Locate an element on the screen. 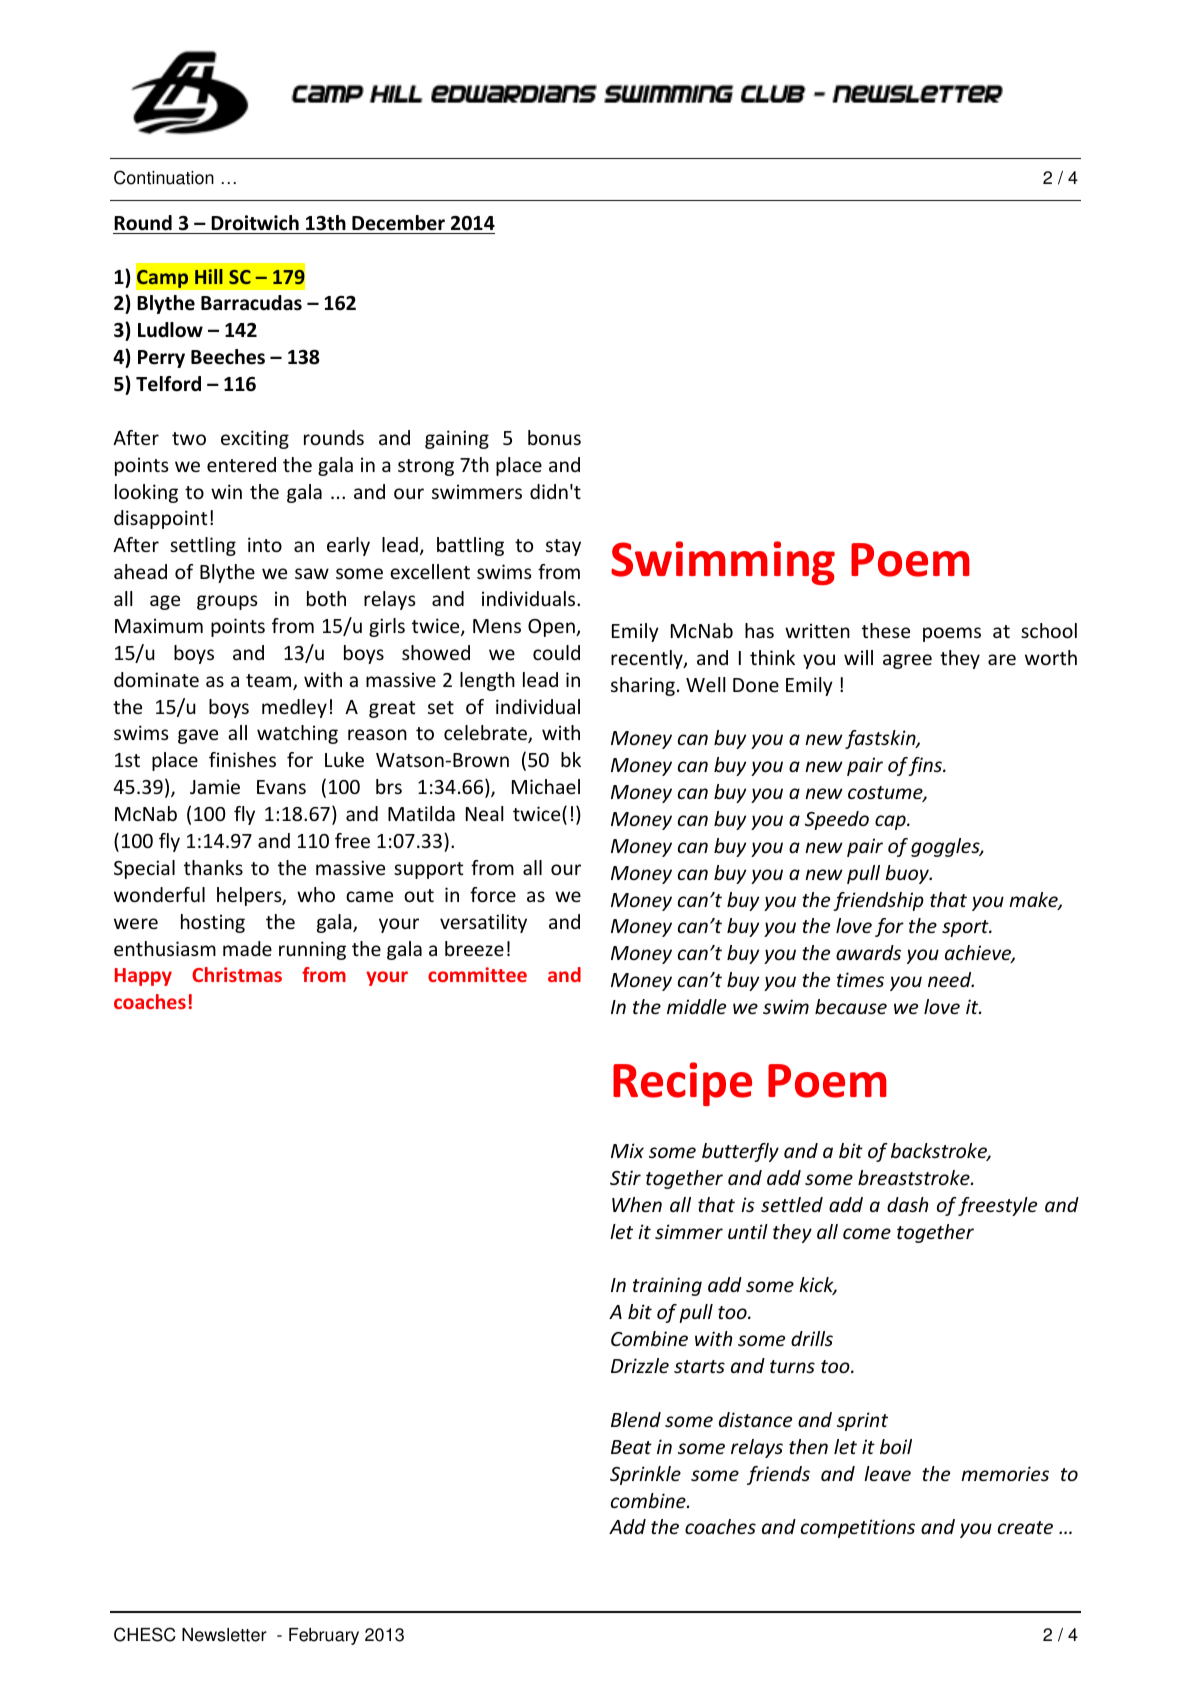 This screenshot has width=1191, height=1685. Christmas is located at coordinates (237, 974).
